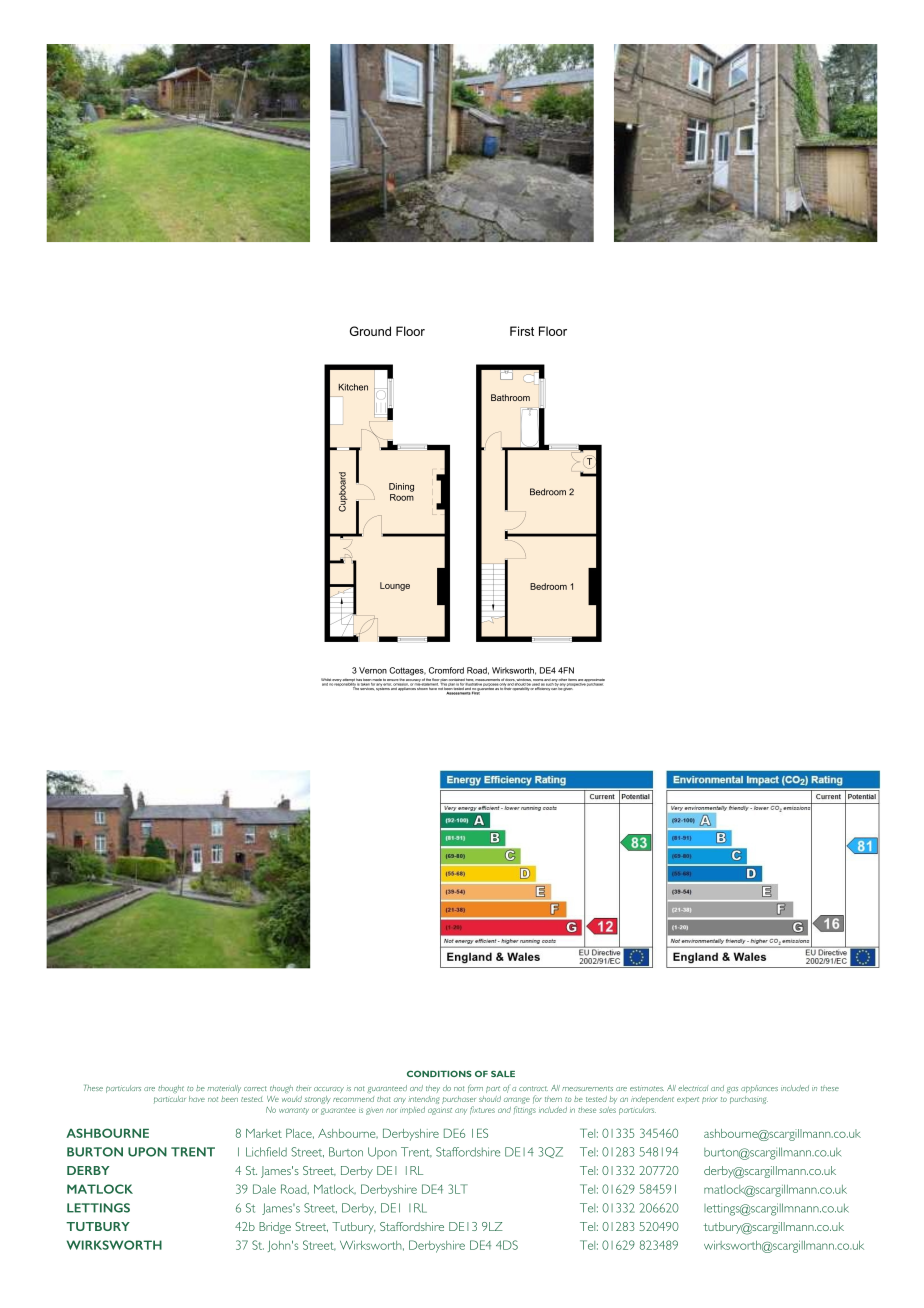  I want to click on Bridge, so click(275, 1228).
